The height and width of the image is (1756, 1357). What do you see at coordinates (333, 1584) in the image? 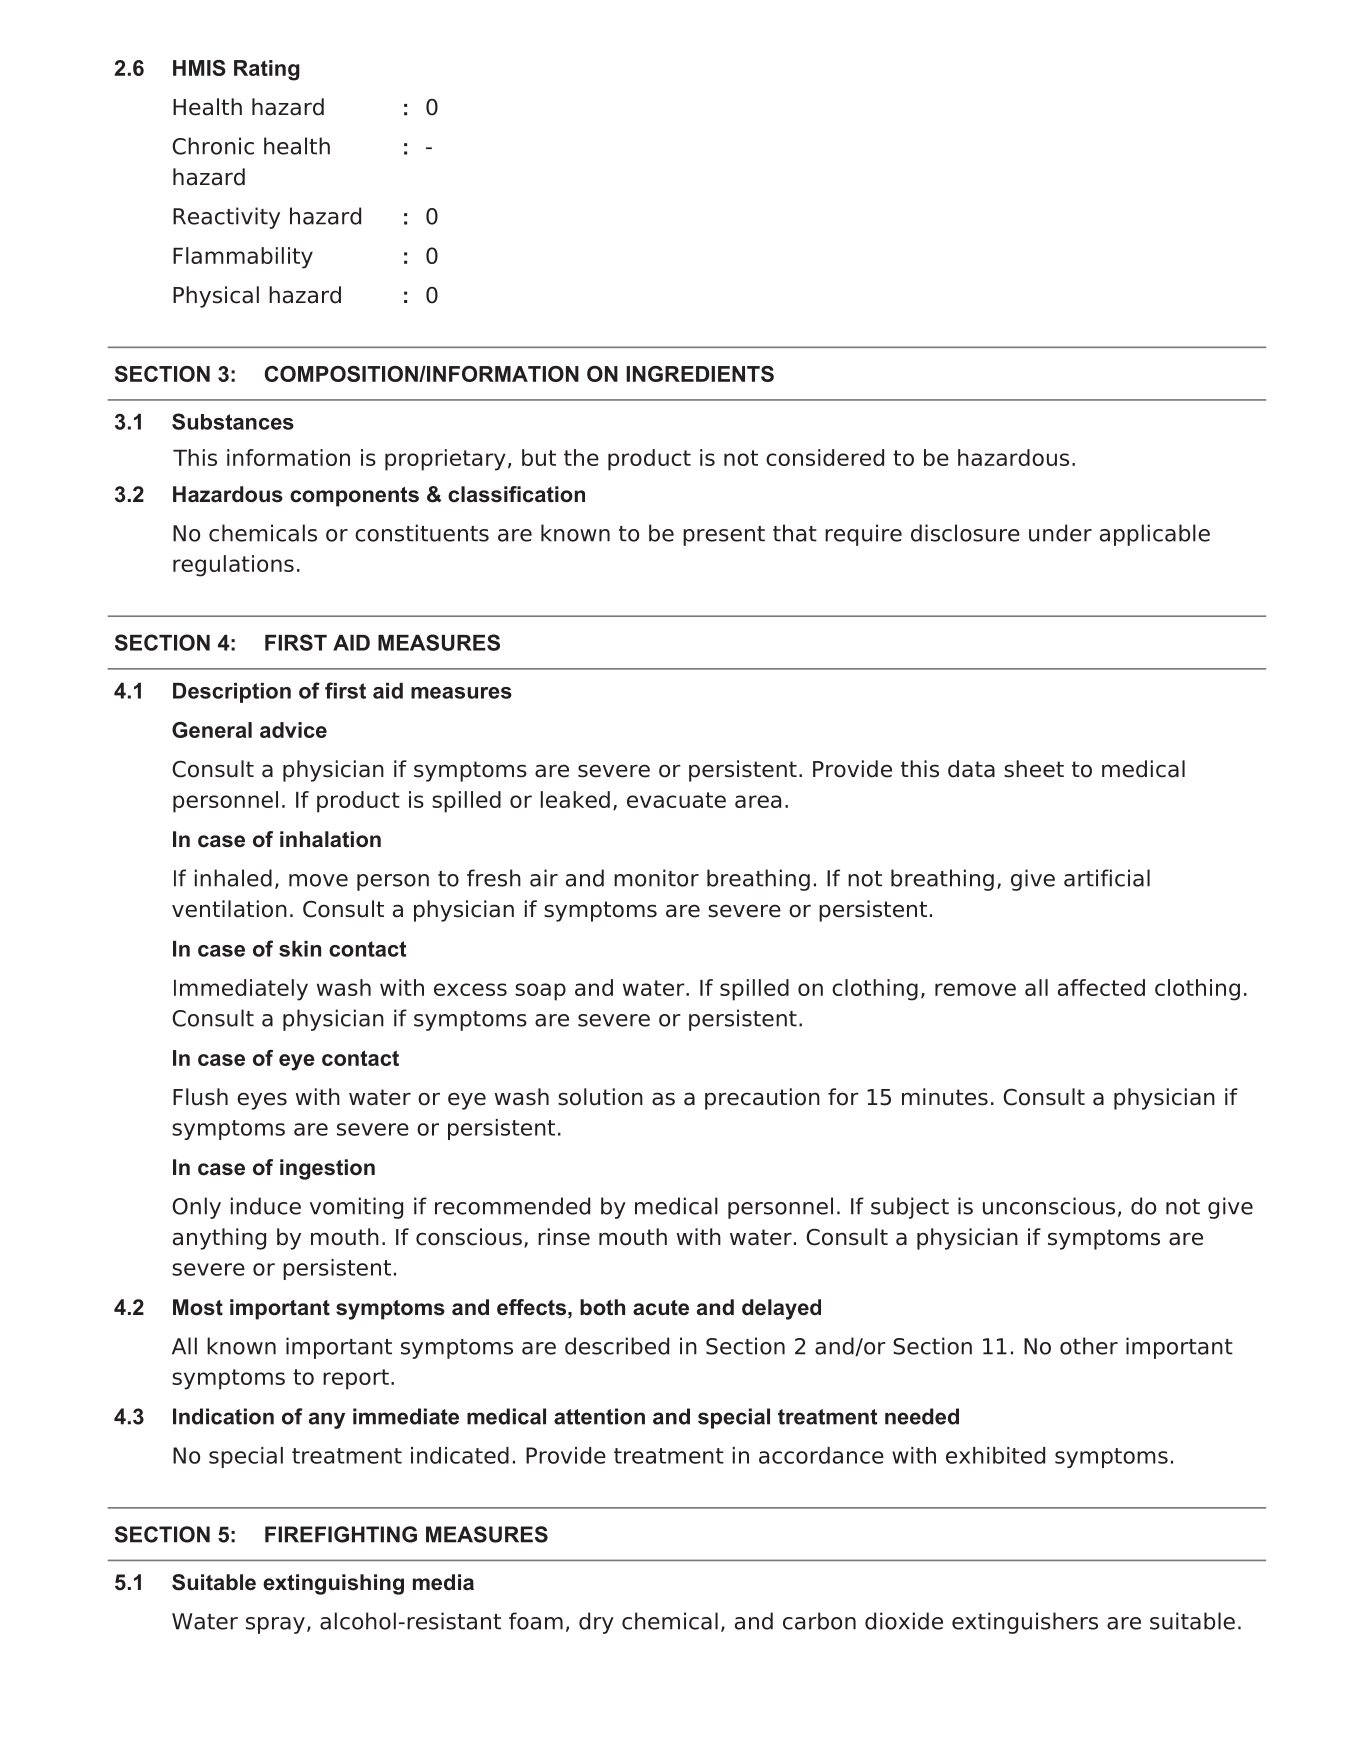
I see `extinguishing` at bounding box center [333, 1584].
